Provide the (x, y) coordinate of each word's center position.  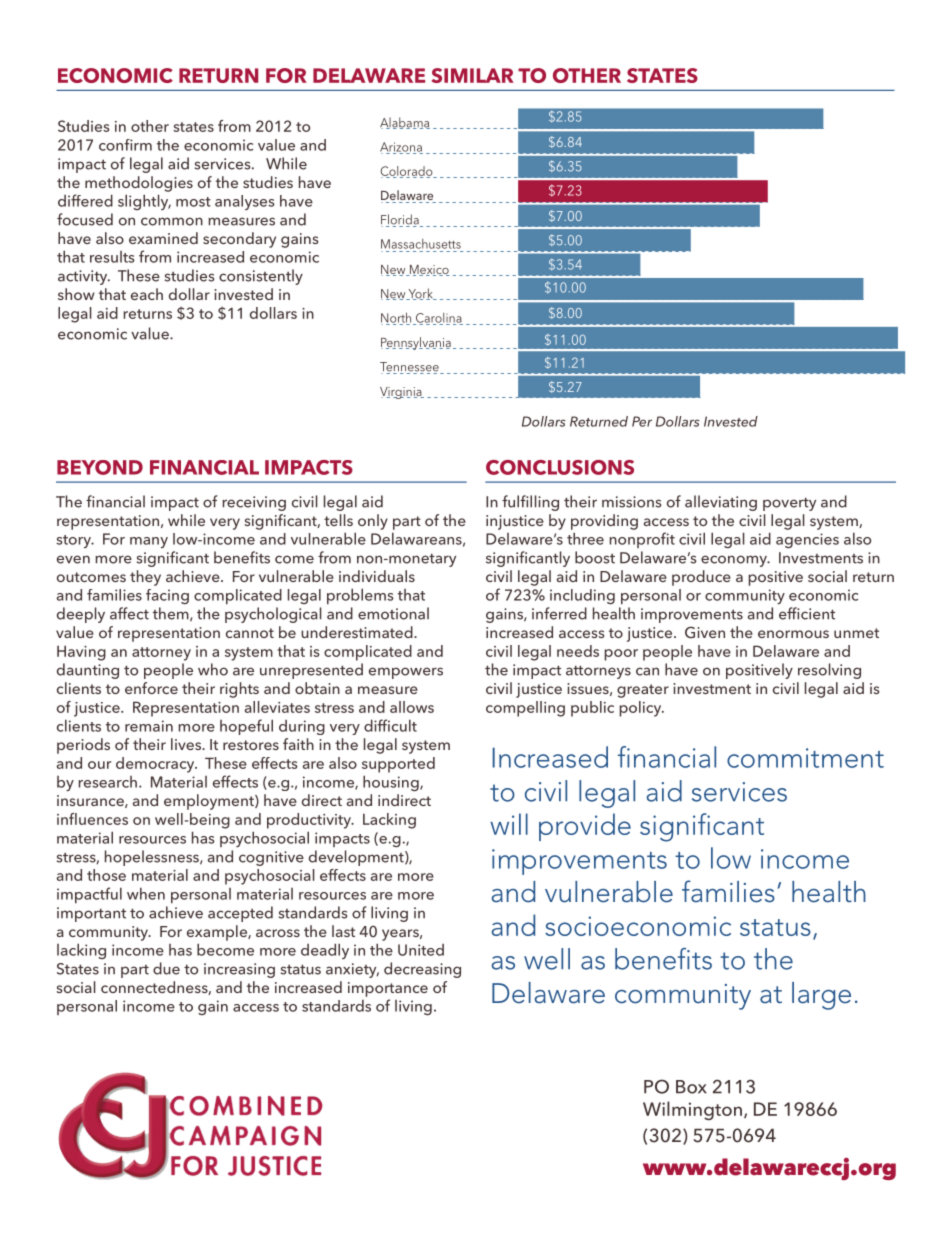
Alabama (405, 123)
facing (167, 596)
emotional (393, 613)
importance (388, 989)
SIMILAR (473, 75)
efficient (807, 613)
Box (691, 1087)
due (166, 968)
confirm (125, 145)
